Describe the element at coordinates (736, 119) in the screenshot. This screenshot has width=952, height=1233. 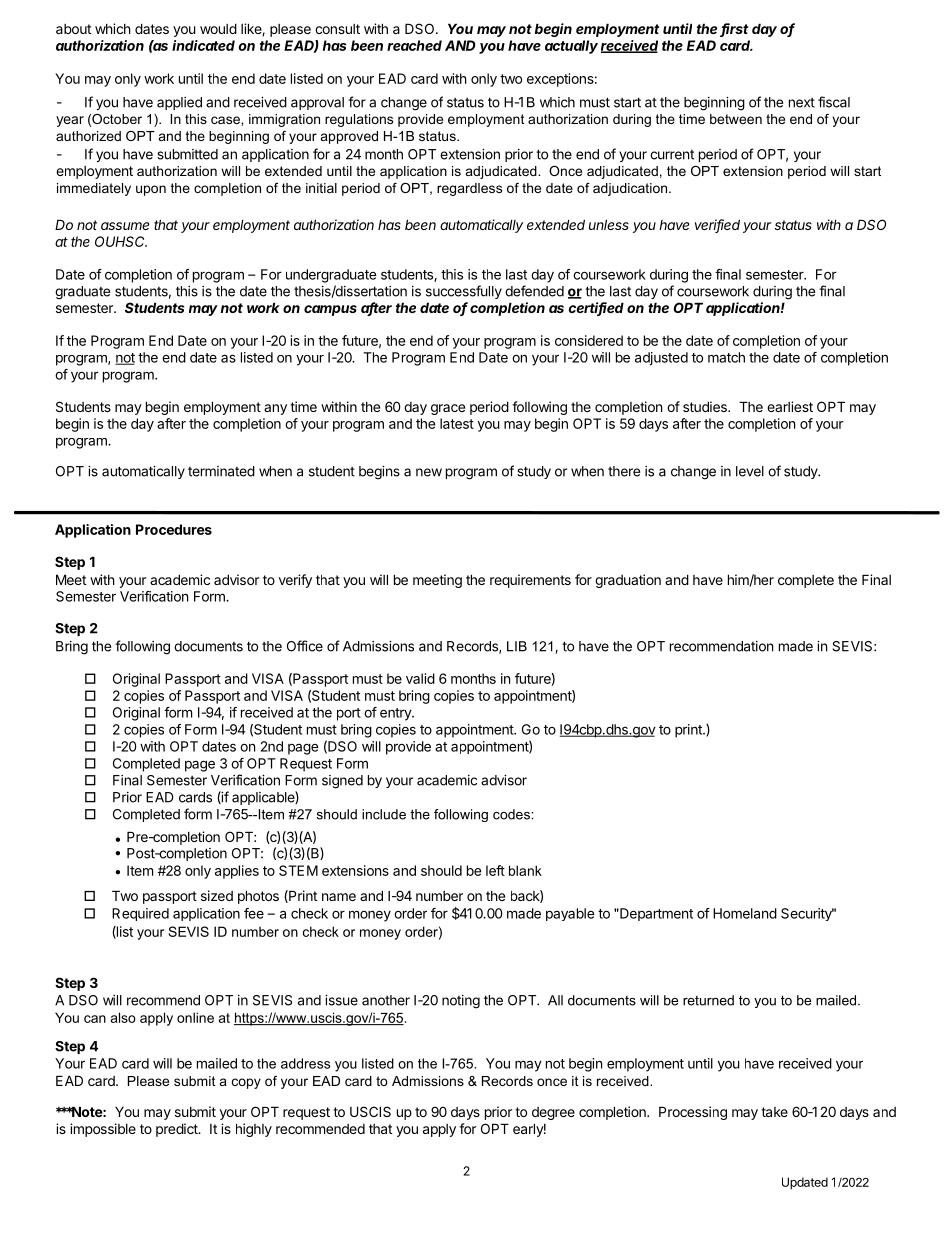
I see `between` at that location.
